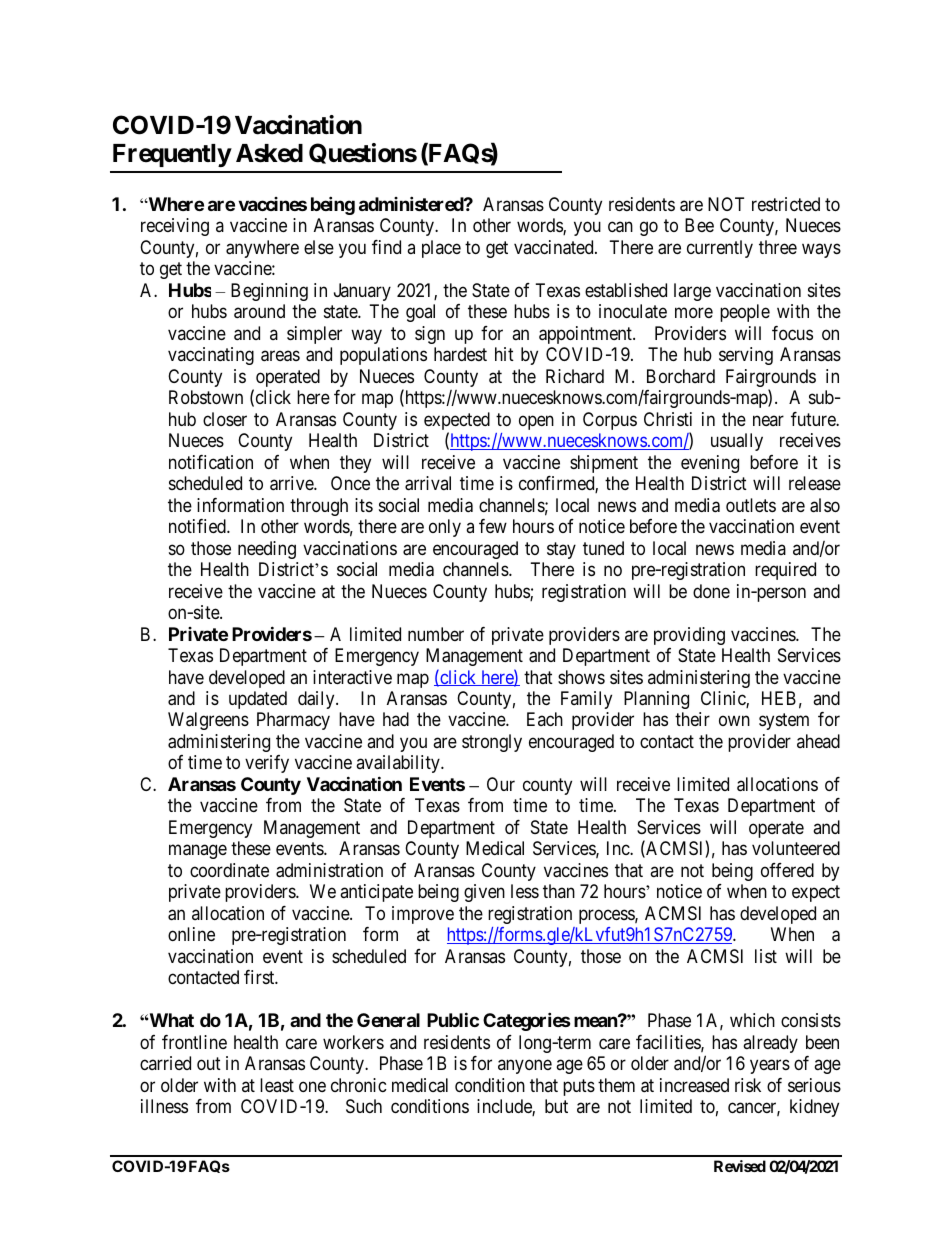  What do you see at coordinates (796, 848) in the screenshot?
I see `volunteered` at bounding box center [796, 848].
